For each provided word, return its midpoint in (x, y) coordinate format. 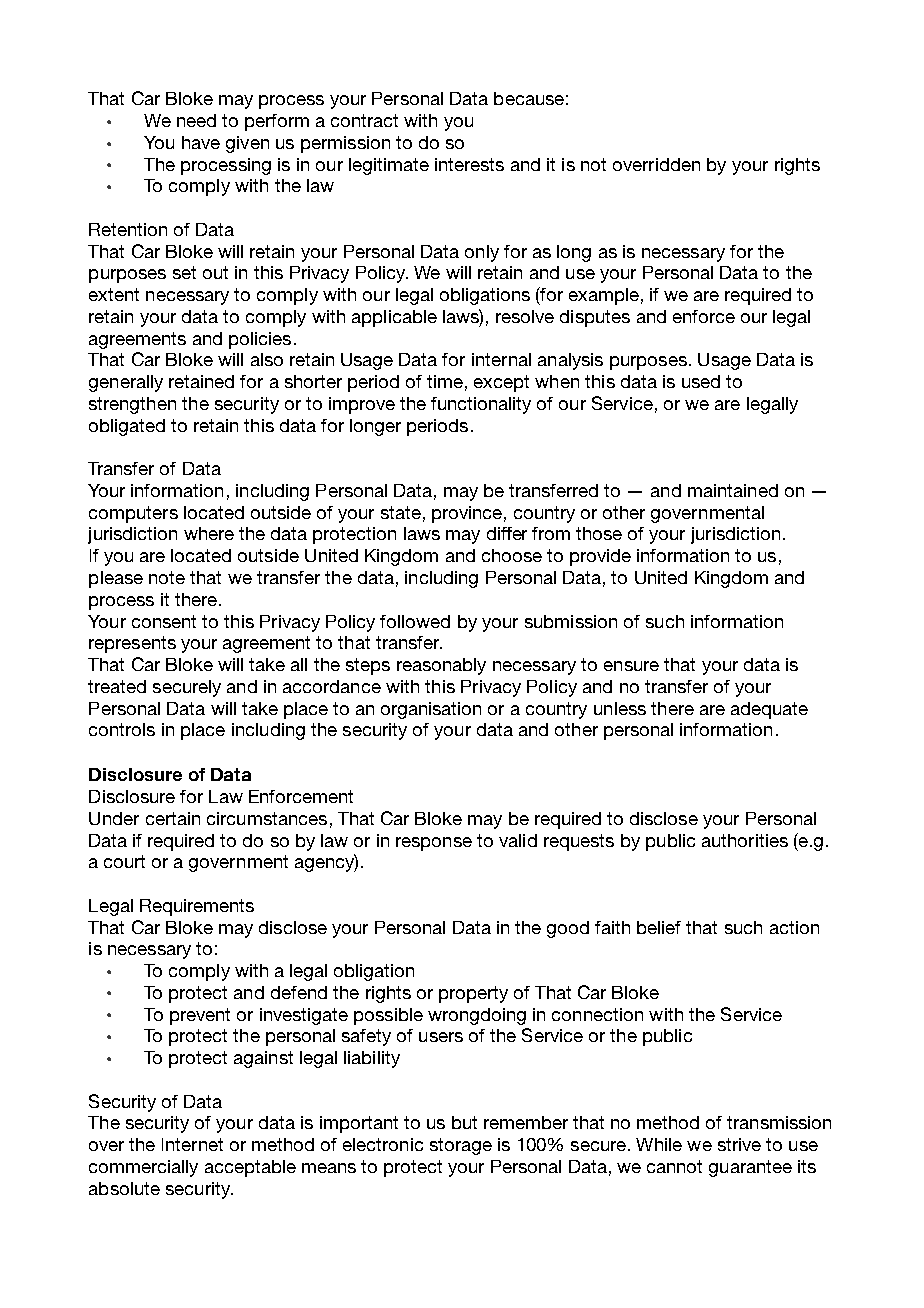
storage (461, 1146)
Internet (192, 1144)
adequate (769, 710)
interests (469, 164)
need (196, 120)
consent (164, 621)
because (529, 98)
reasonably (441, 666)
